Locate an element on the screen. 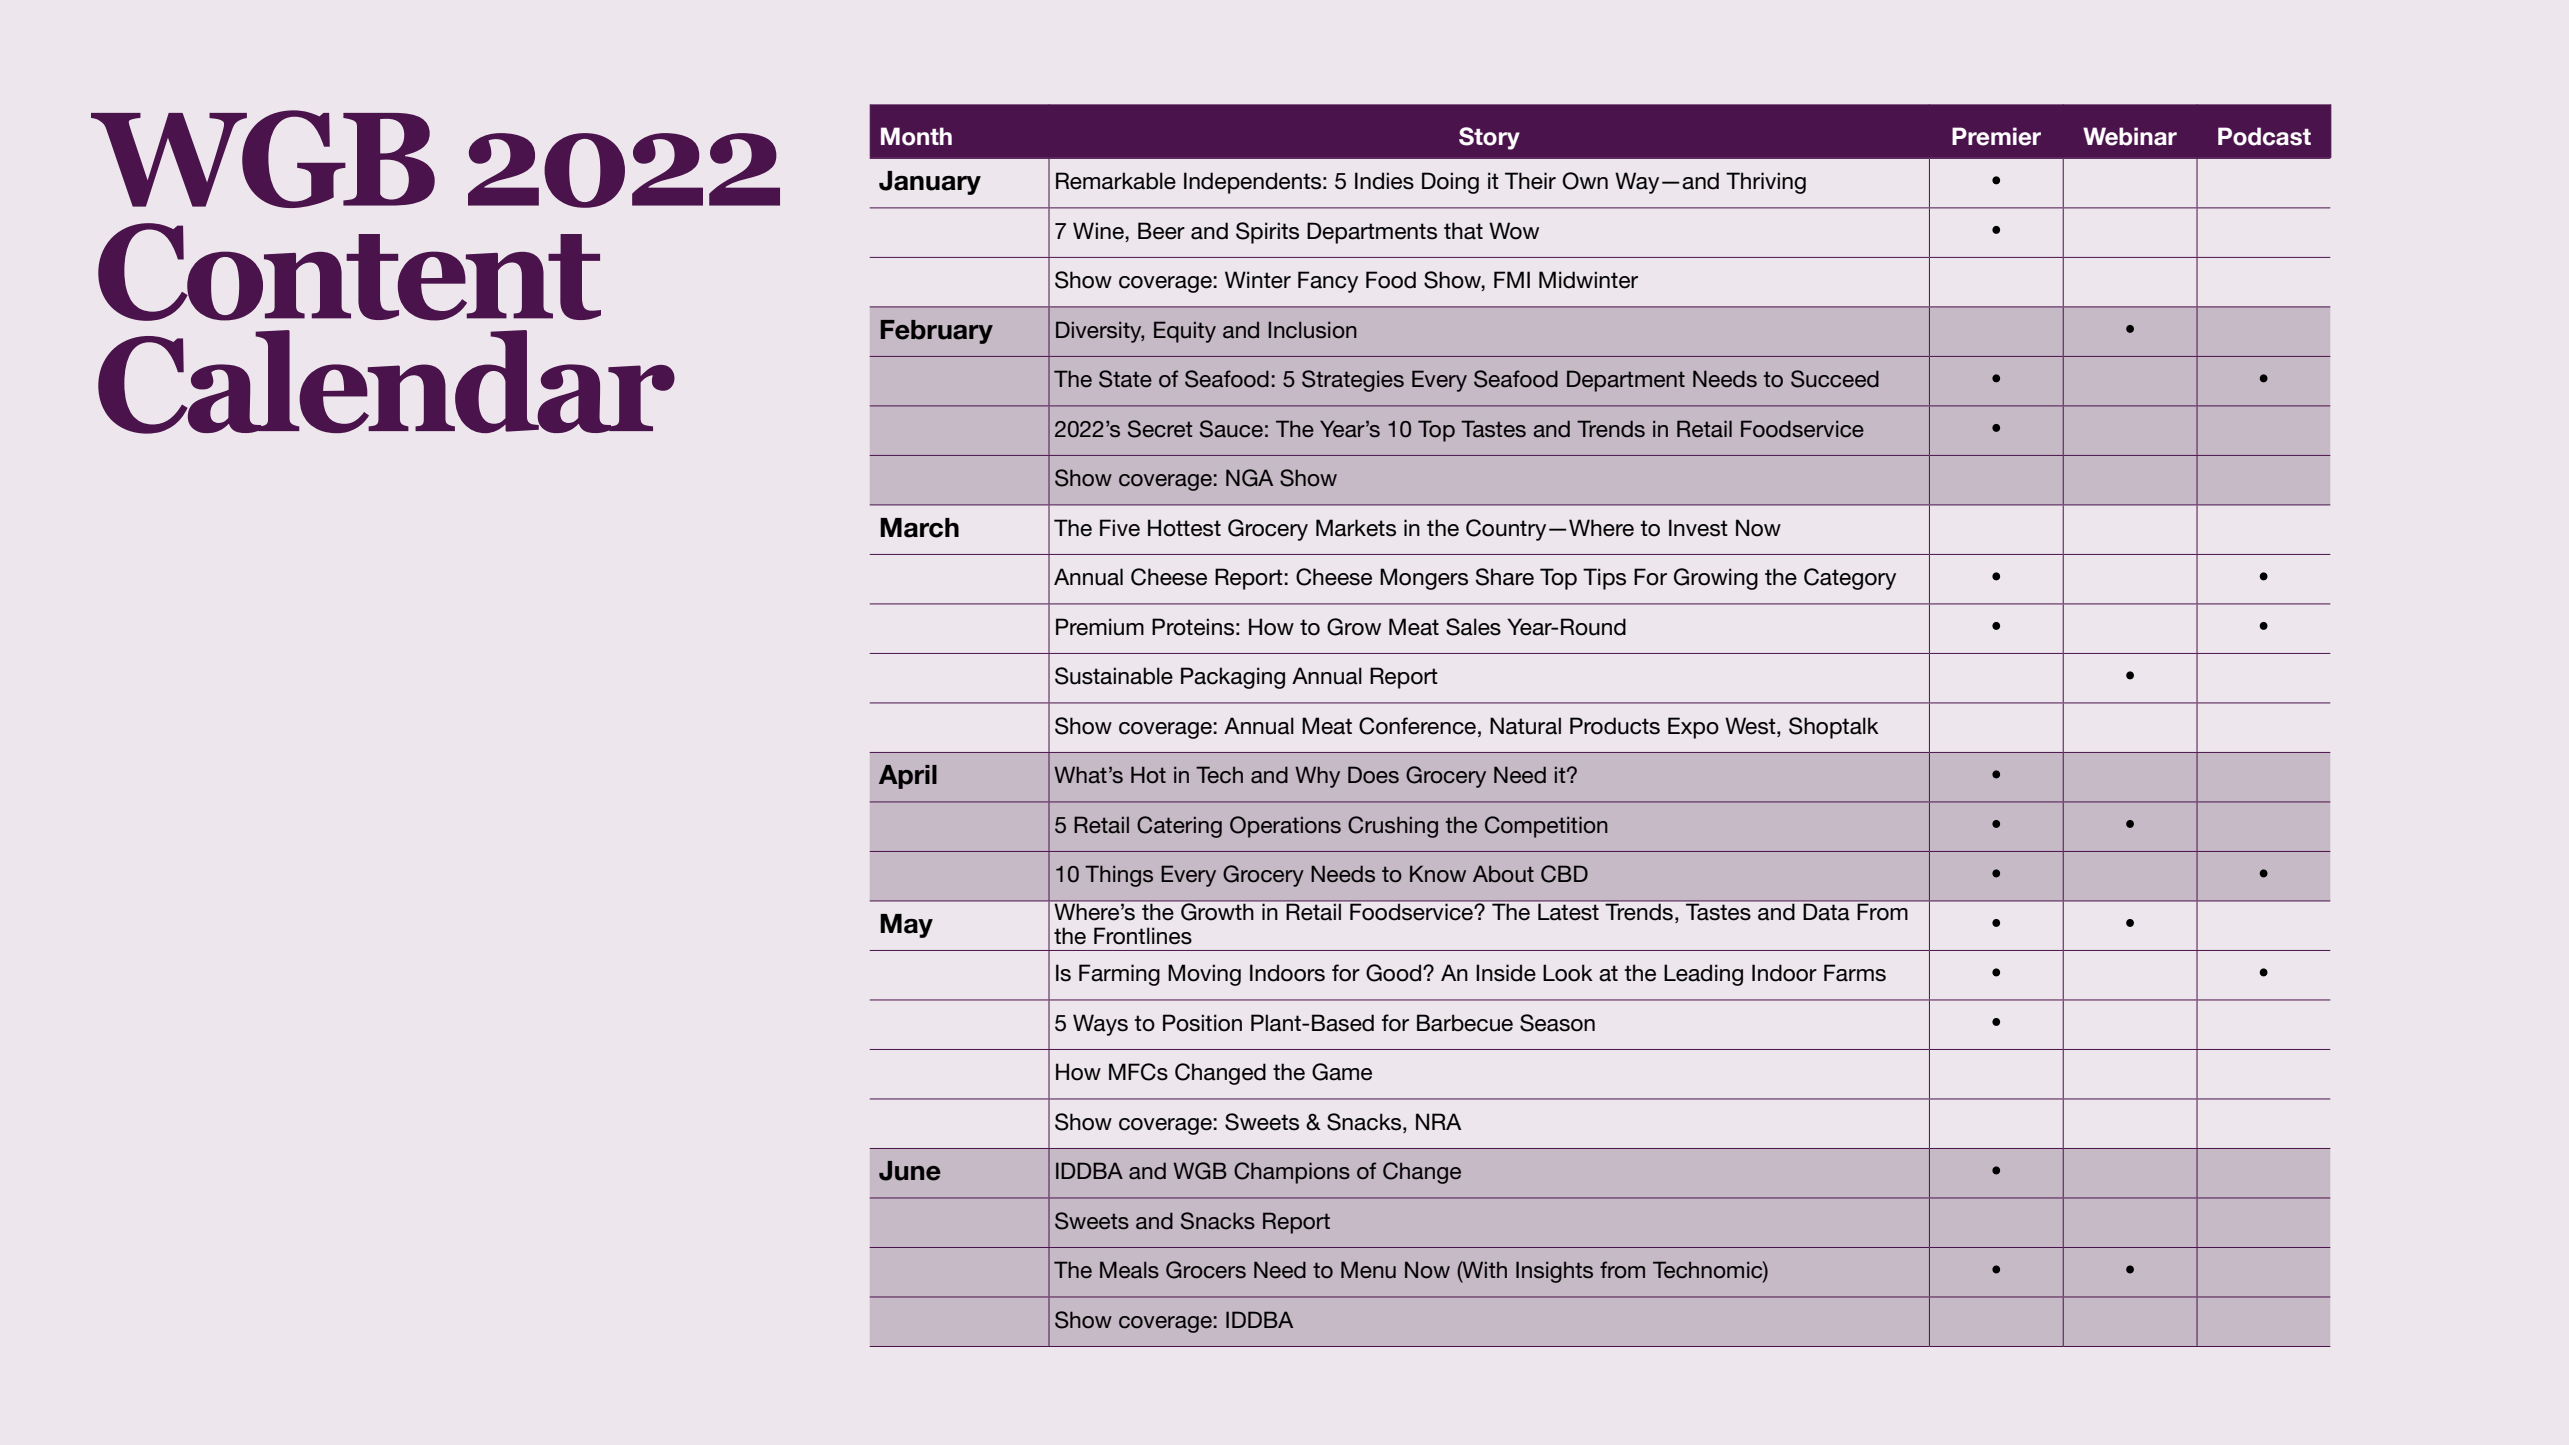 The height and width of the screenshot is (1445, 2569). Indies is located at coordinates (1384, 181).
